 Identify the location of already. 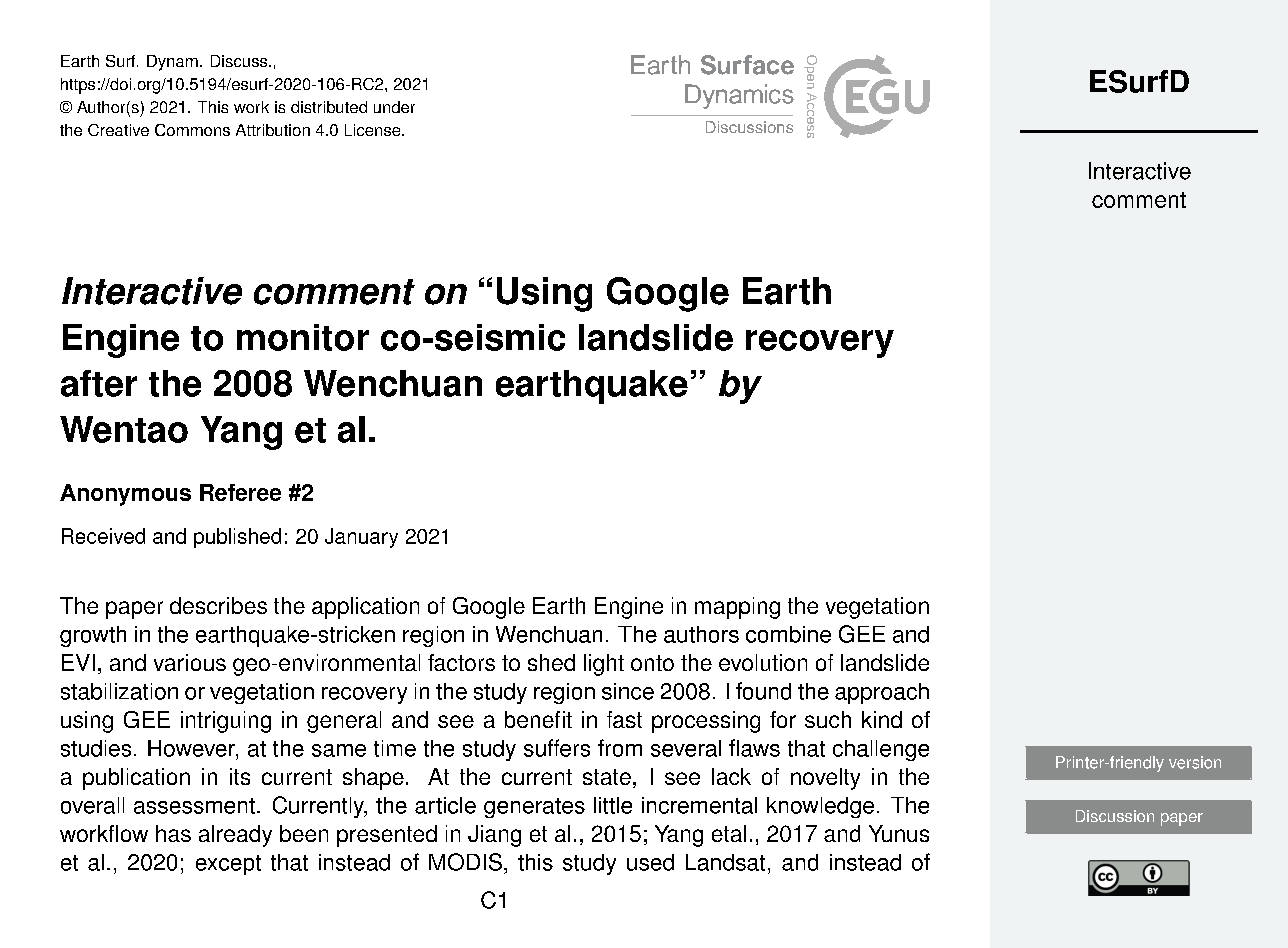
(235, 836).
